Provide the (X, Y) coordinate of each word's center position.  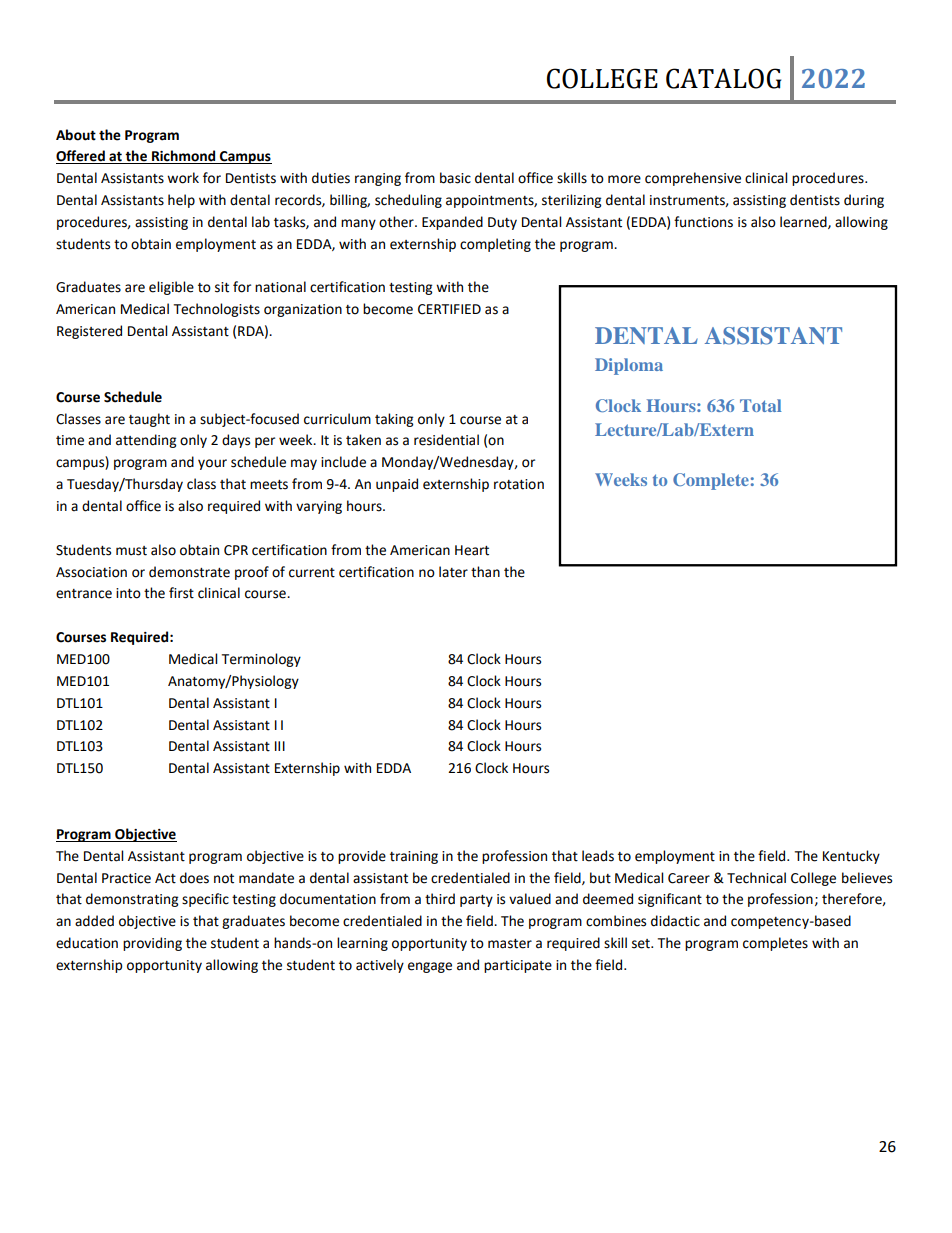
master (510, 944)
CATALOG (723, 78)
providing (152, 944)
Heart (472, 550)
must (131, 551)
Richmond (184, 157)
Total (761, 405)
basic (455, 178)
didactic (675, 921)
